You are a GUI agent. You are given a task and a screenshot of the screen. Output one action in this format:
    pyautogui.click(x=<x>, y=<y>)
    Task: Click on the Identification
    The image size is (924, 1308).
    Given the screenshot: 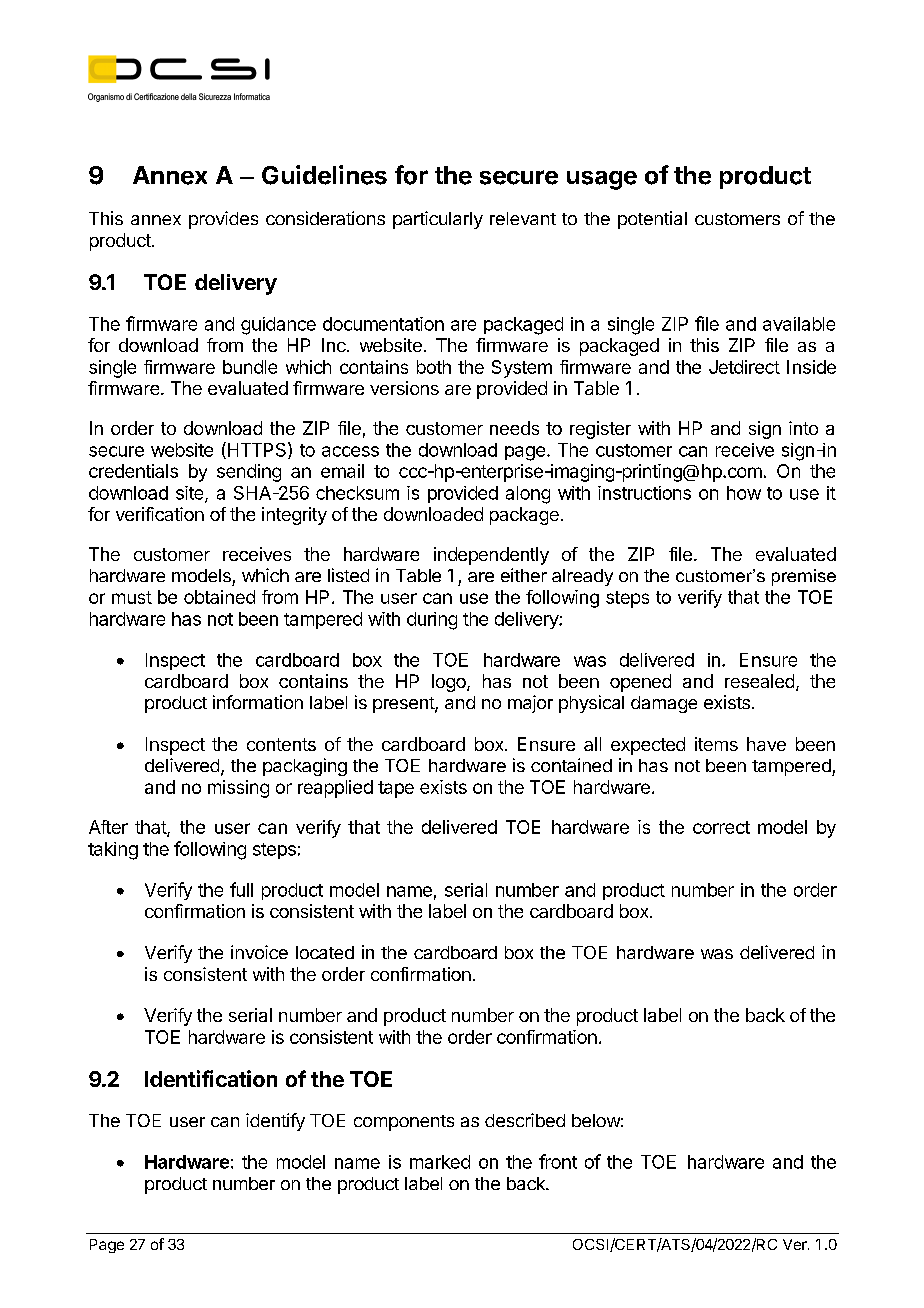 What is the action you would take?
    pyautogui.click(x=211, y=1078)
